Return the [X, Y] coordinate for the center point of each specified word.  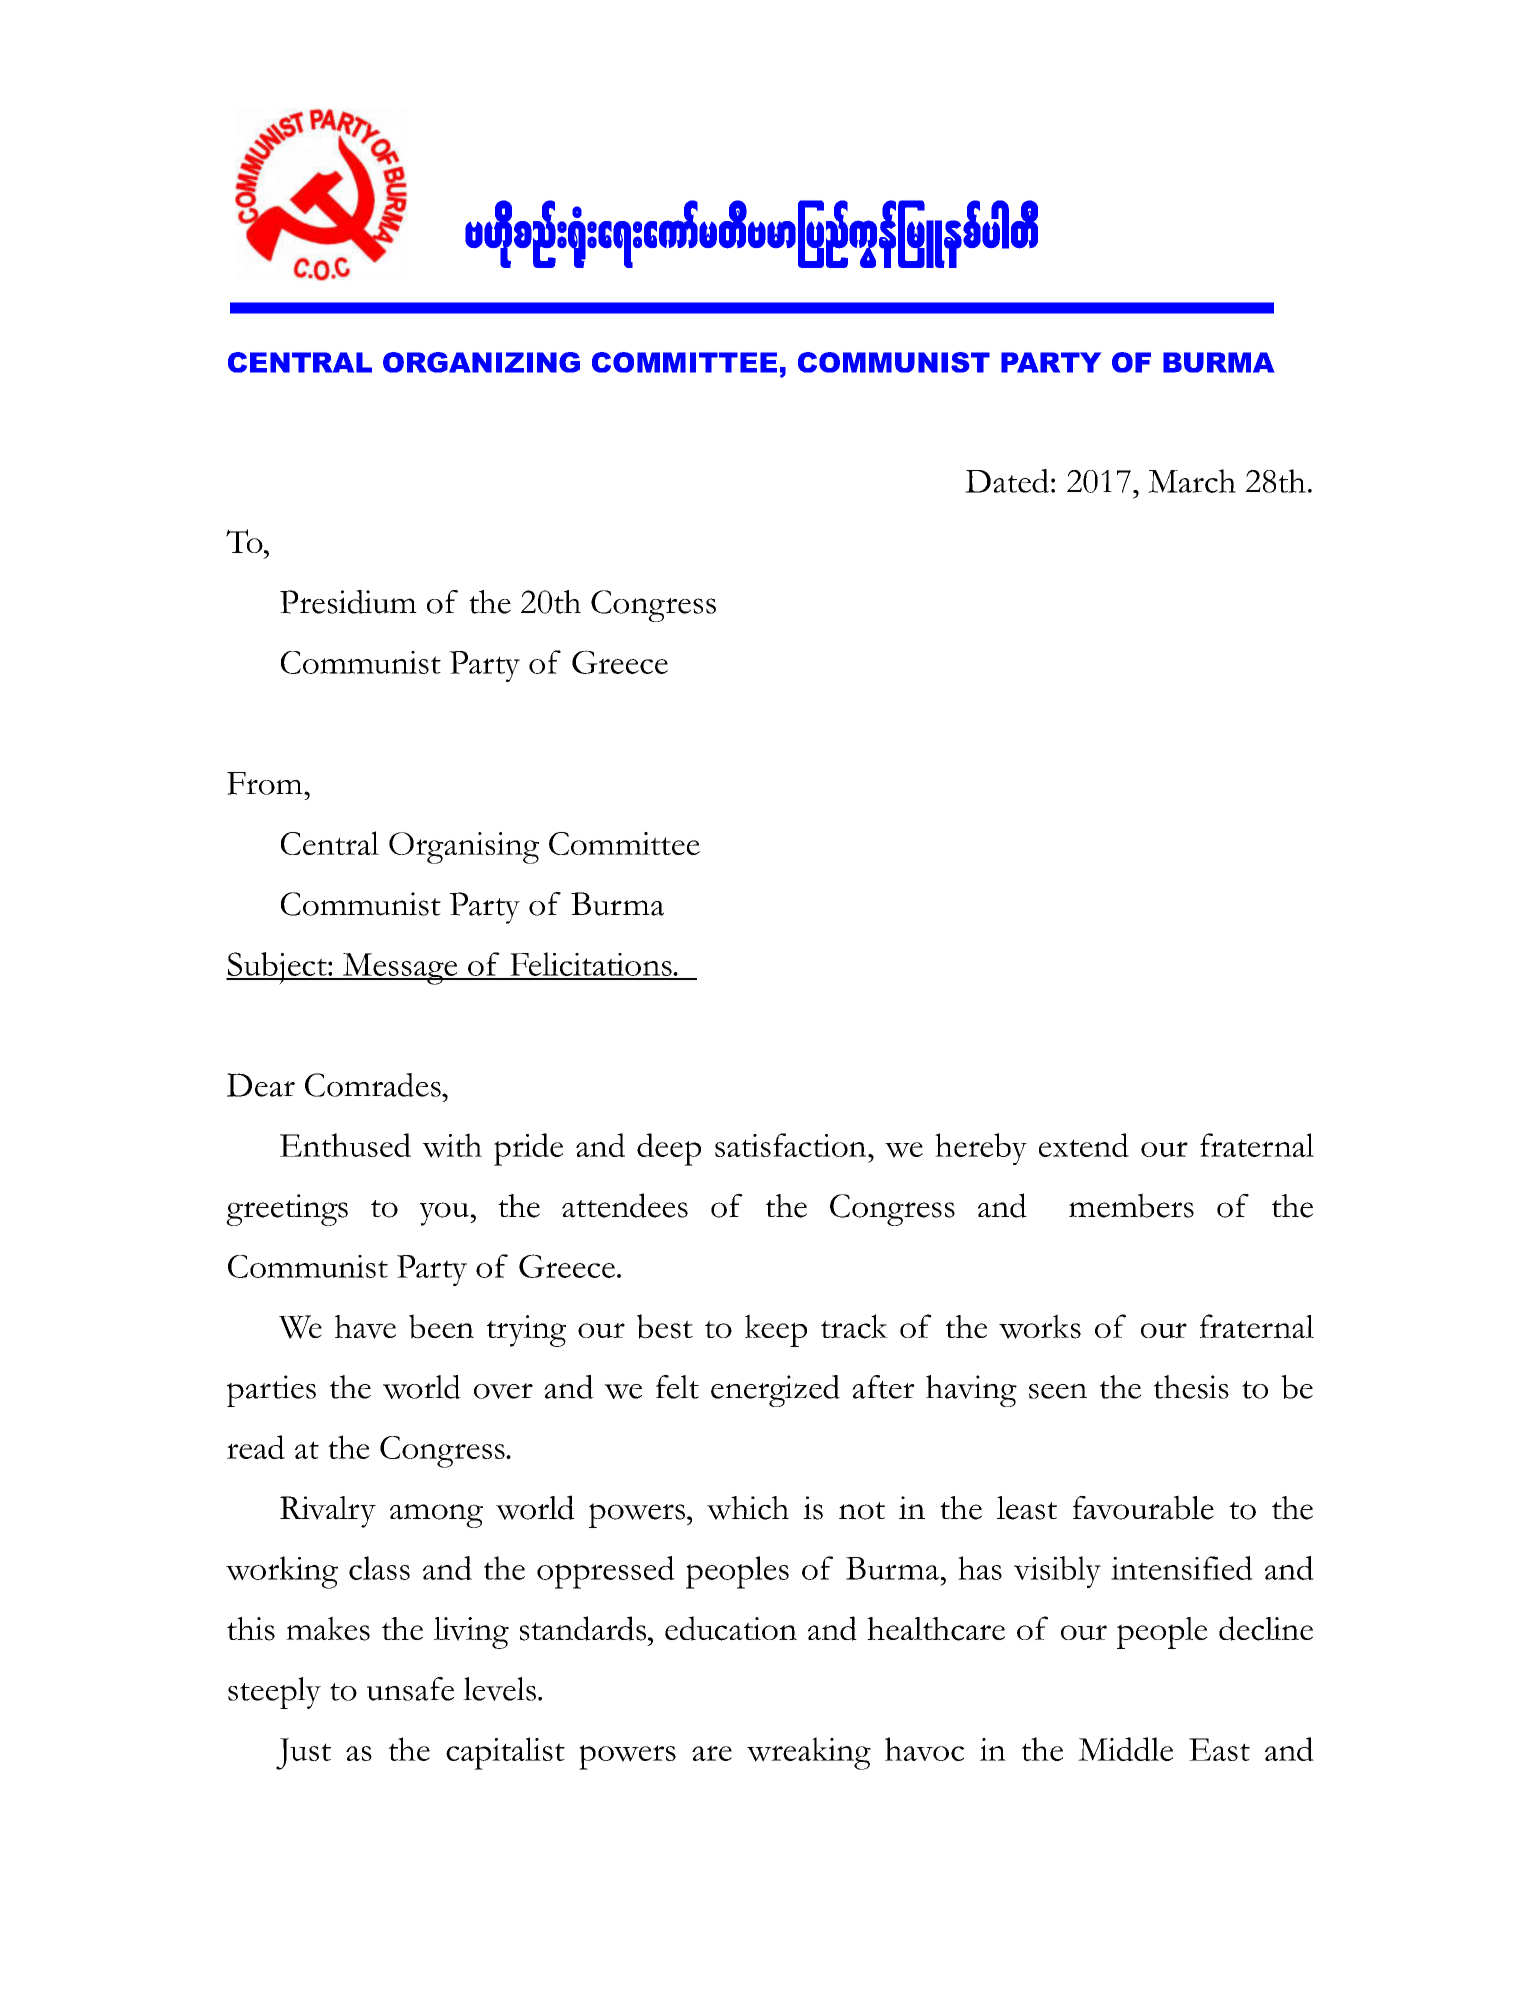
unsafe [410, 1689]
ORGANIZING [481, 362]
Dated [1007, 481]
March [1192, 481]
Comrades [374, 1085]
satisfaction [792, 1145]
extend [1084, 1145]
